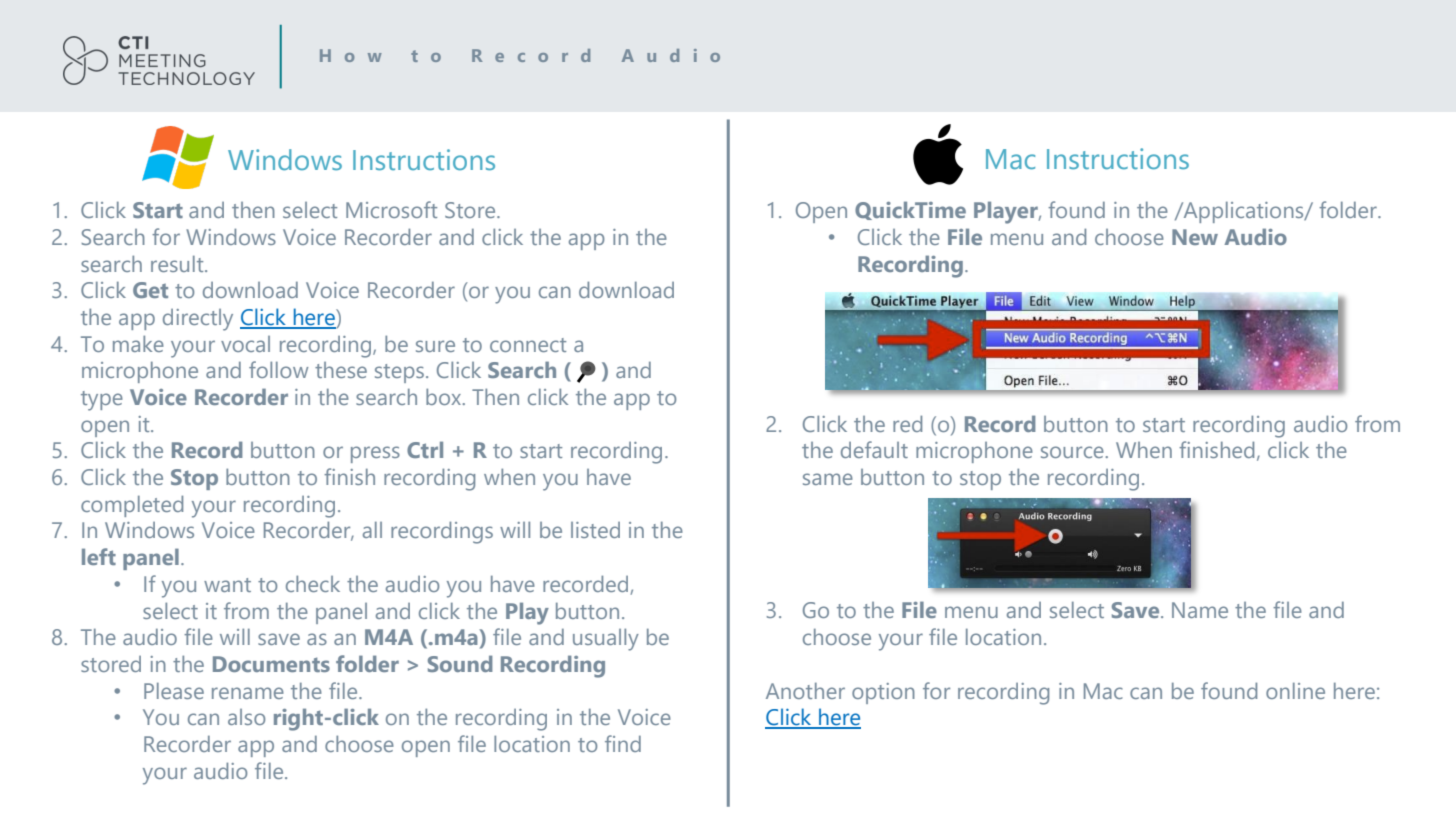 Image resolution: width=1456 pixels, height=819 pixels. I want to click on same, so click(828, 479).
